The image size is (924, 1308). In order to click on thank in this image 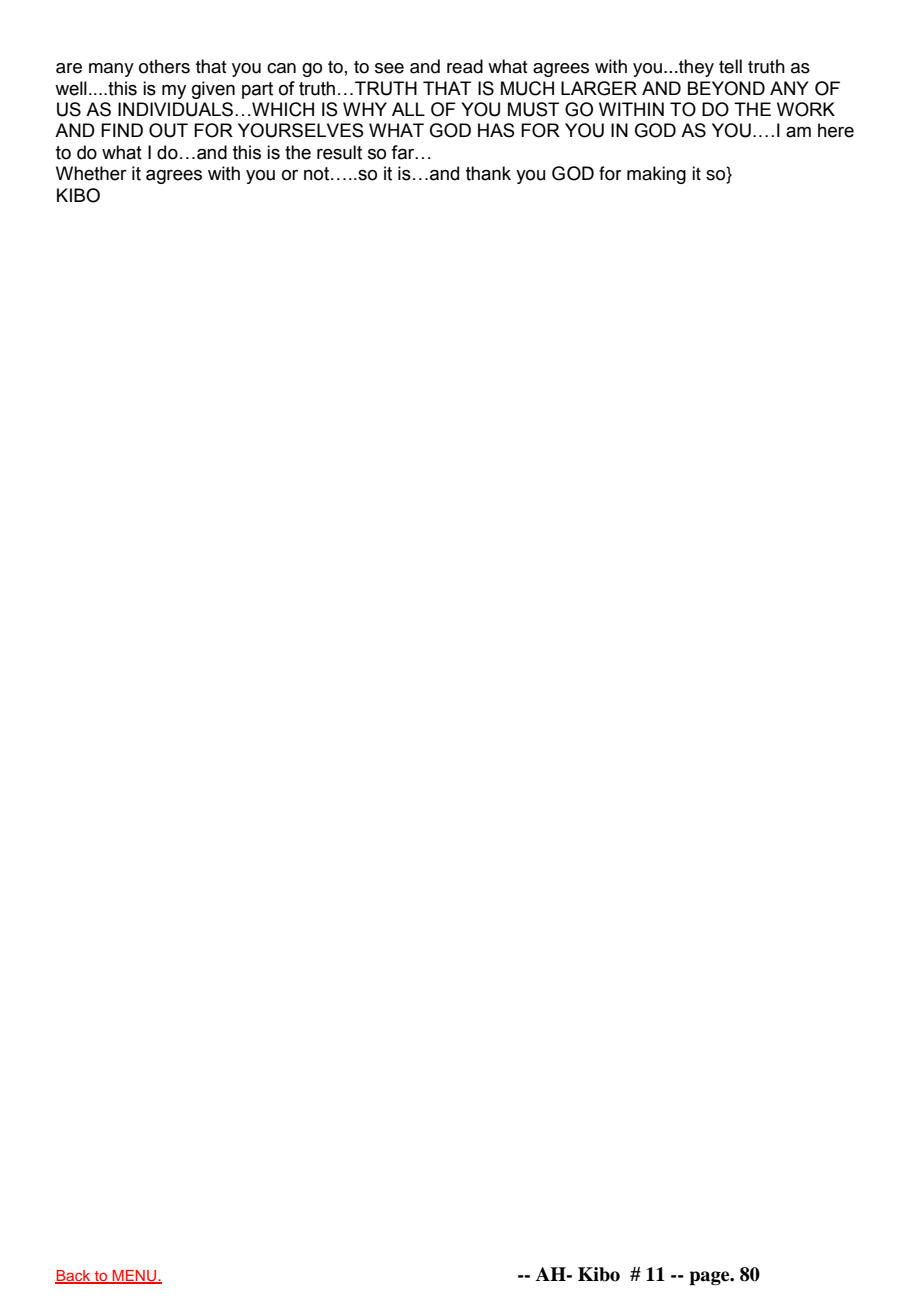, I will do `click(488, 173)`.
